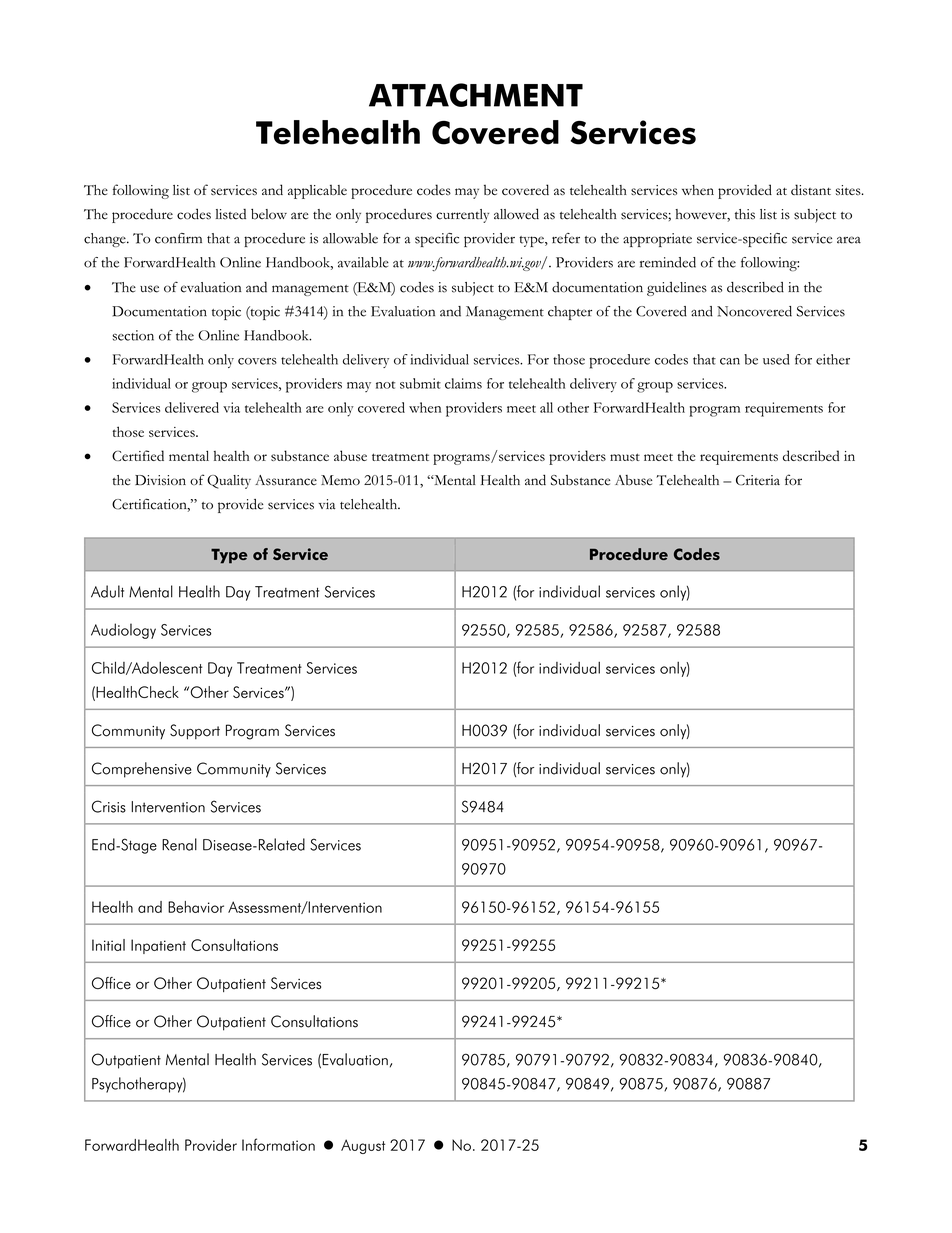 The width and height of the screenshot is (952, 1233). What do you see at coordinates (179, 844) in the screenshot?
I see `Renal` at bounding box center [179, 844].
